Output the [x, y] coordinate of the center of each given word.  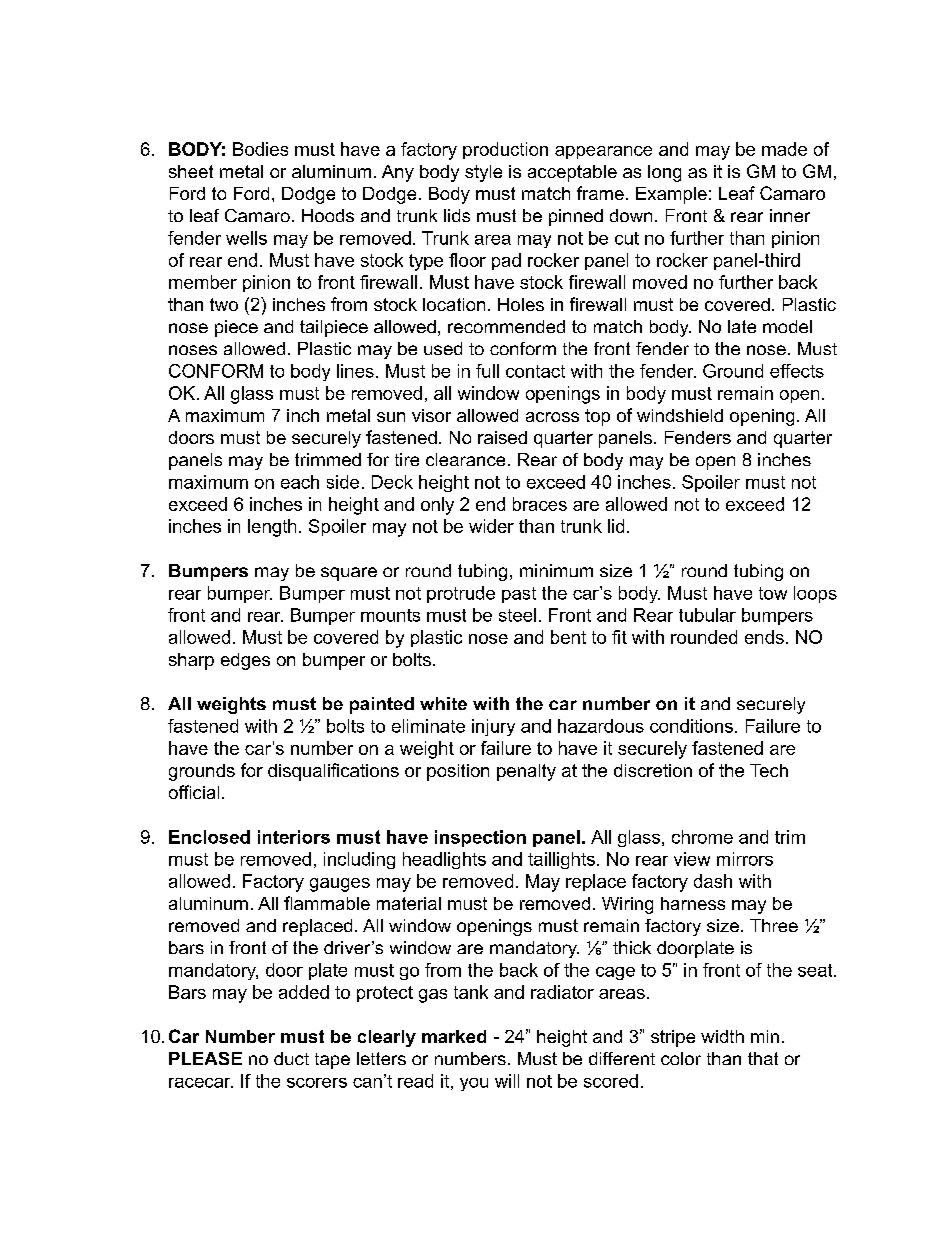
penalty [526, 772]
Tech [769, 770]
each [300, 482]
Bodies [260, 149]
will [507, 1081]
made [784, 149]
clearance [465, 459]
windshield [680, 415]
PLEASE [205, 1058]
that [763, 1058]
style [483, 173]
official [194, 792]
